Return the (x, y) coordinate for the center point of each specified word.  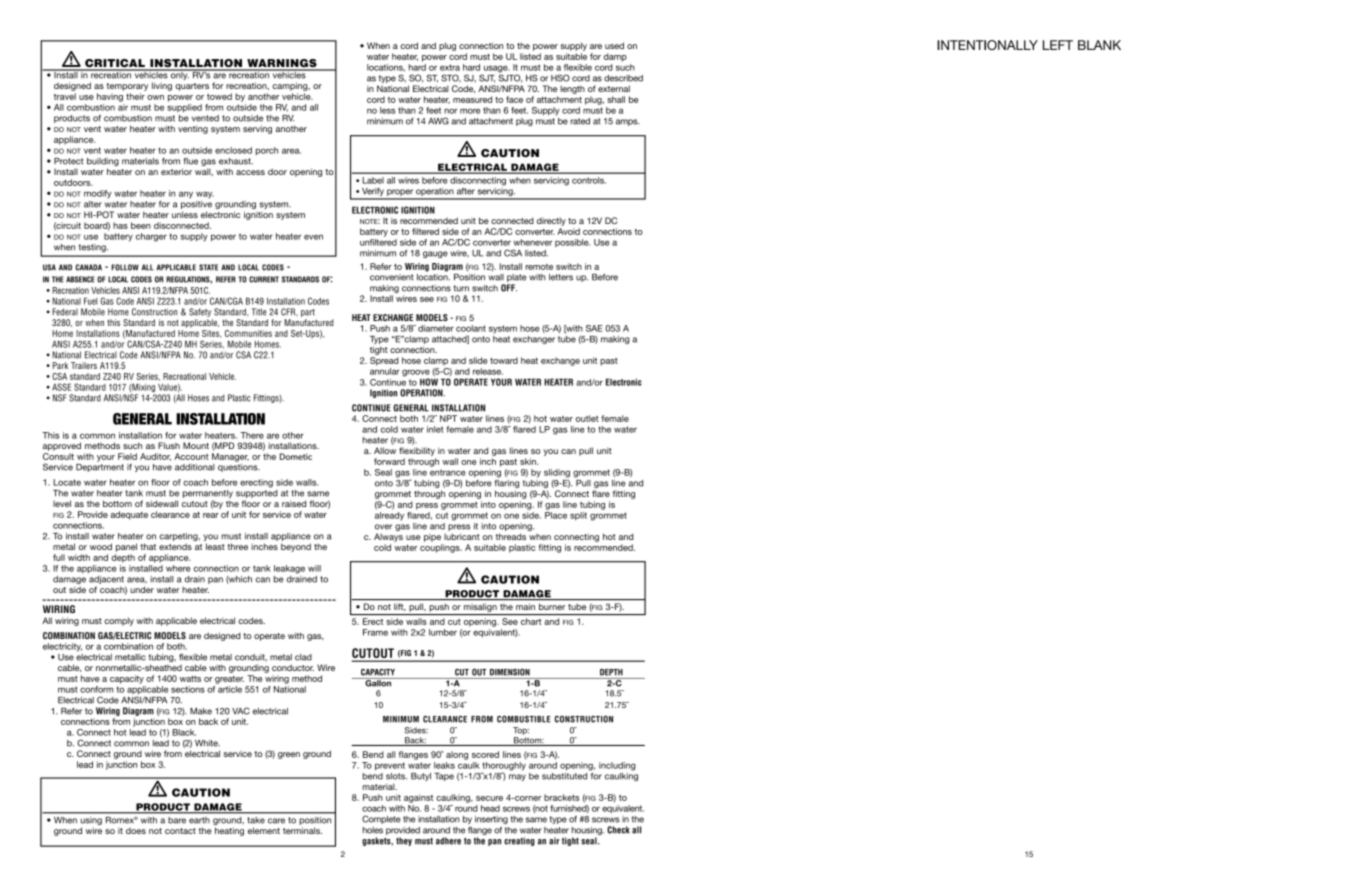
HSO (560, 78)
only (179, 74)
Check (618, 830)
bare (177, 820)
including (617, 766)
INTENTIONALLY (987, 45)
